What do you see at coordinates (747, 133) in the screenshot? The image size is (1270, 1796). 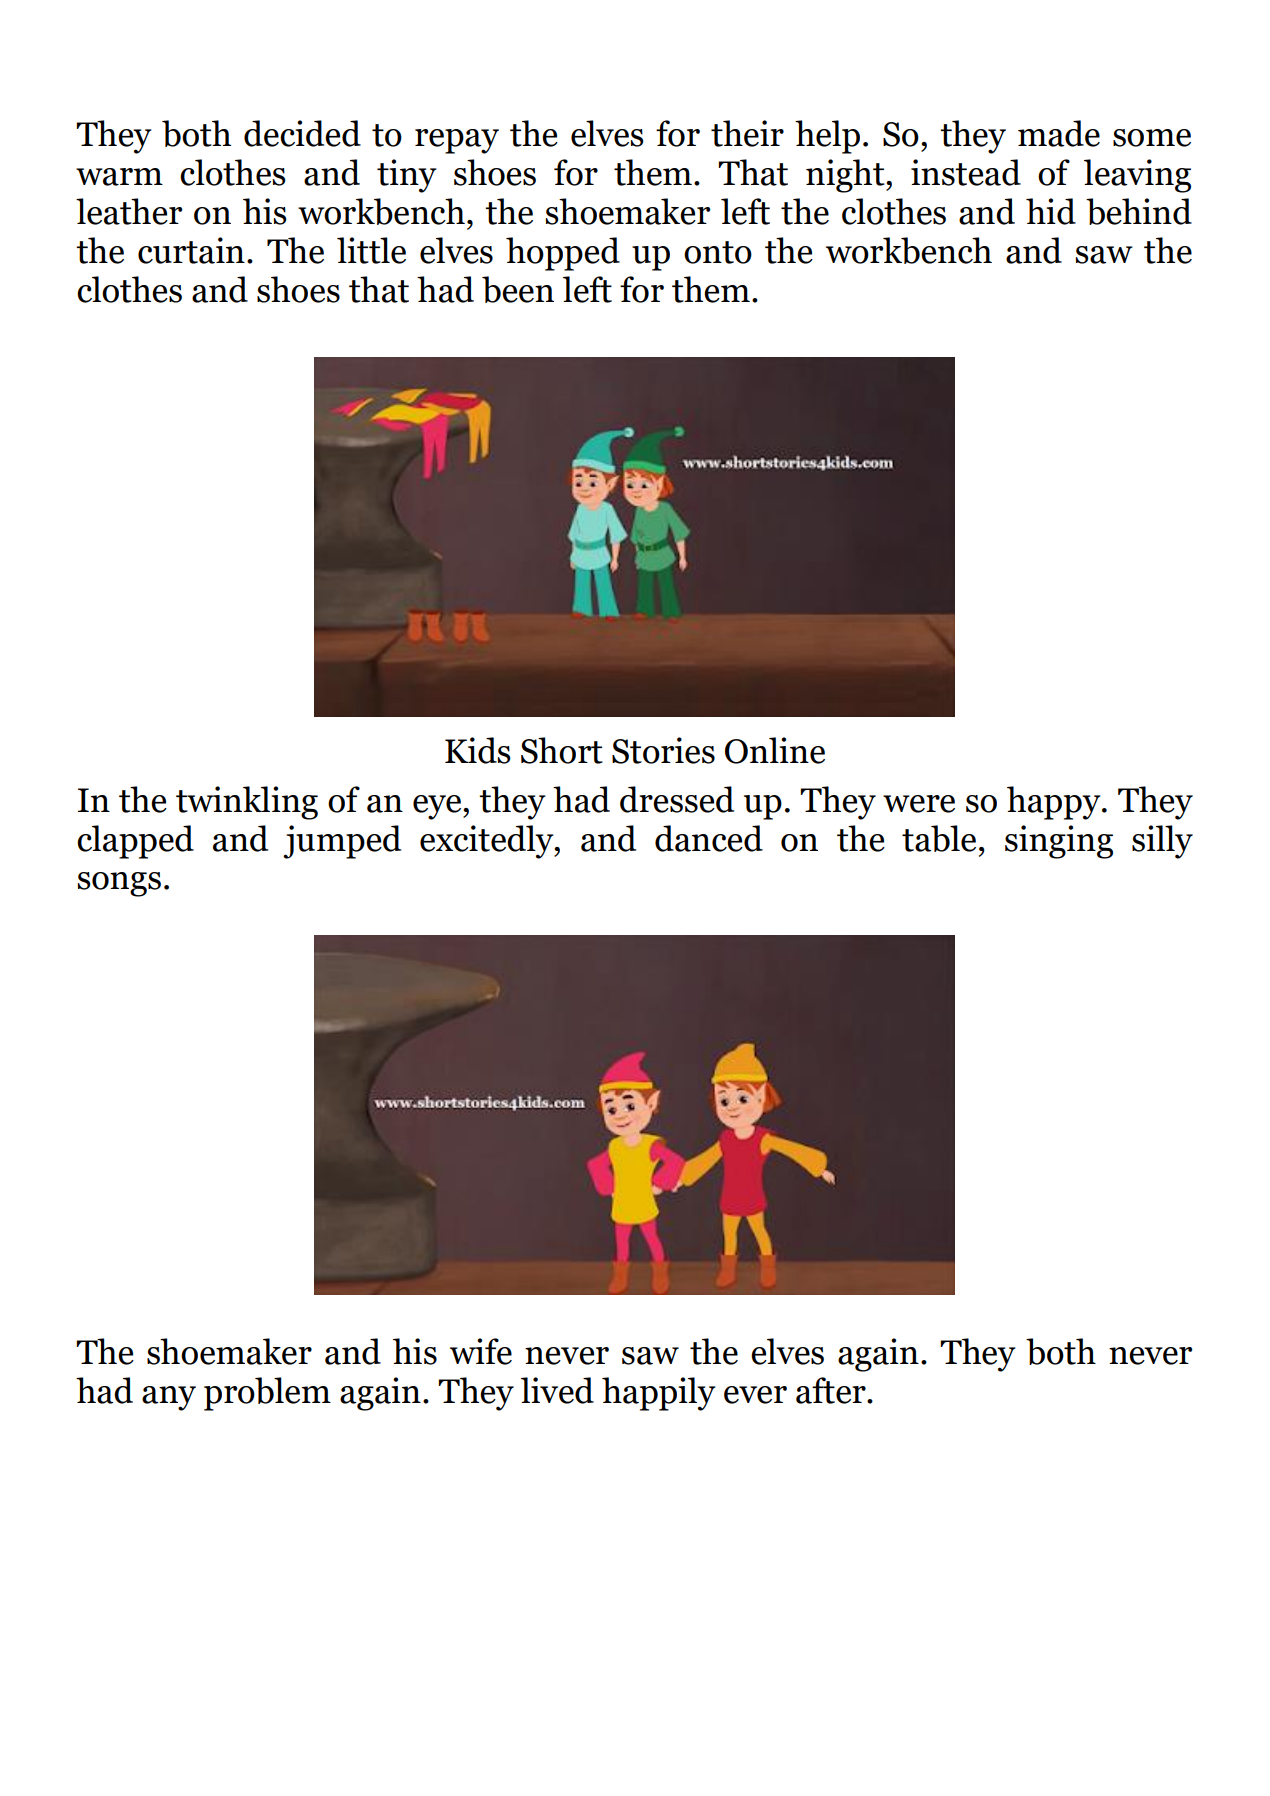 I see `their` at bounding box center [747, 133].
